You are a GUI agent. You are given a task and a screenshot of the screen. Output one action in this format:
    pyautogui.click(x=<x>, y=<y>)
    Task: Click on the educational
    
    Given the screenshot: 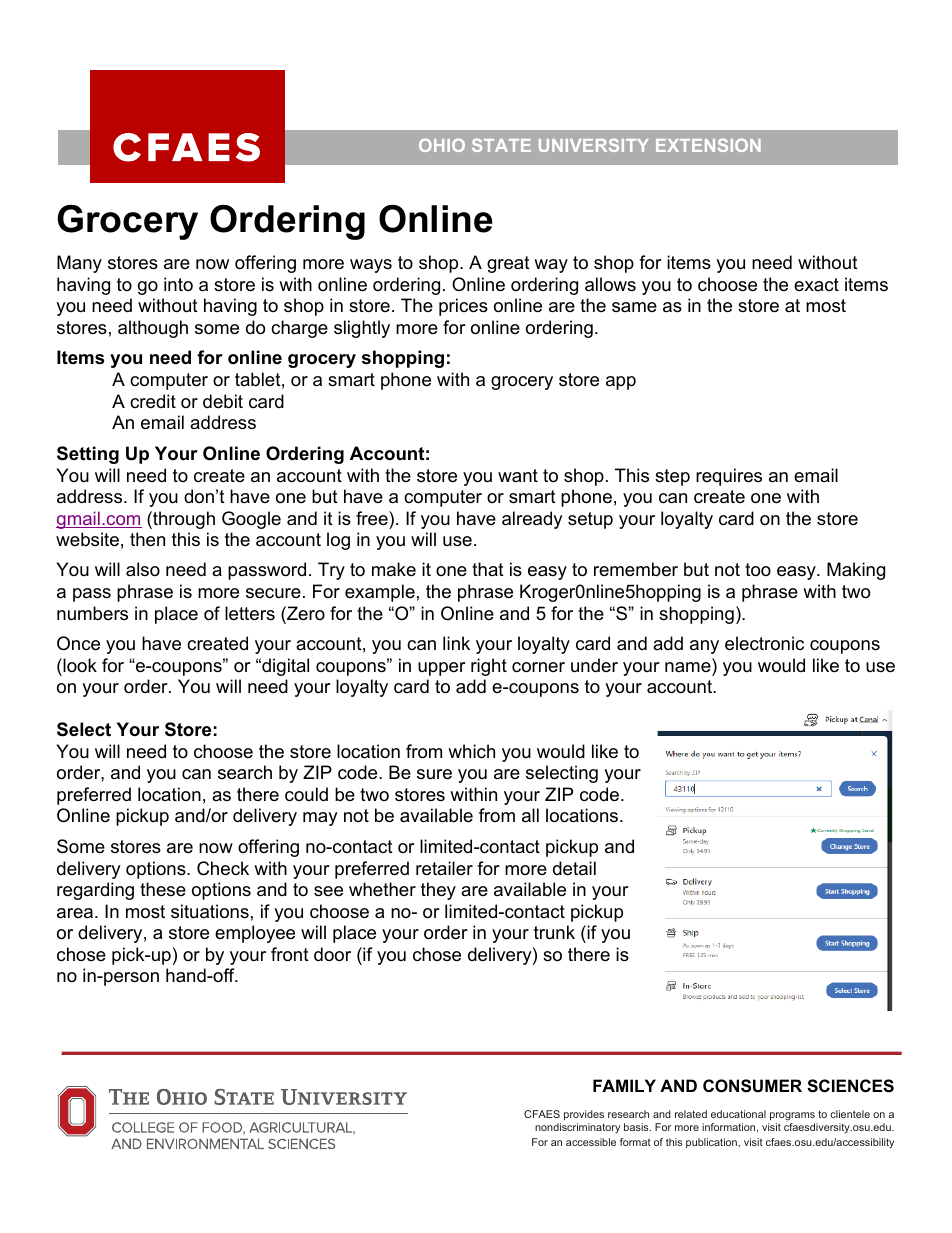 What is the action you would take?
    pyautogui.click(x=738, y=1114)
